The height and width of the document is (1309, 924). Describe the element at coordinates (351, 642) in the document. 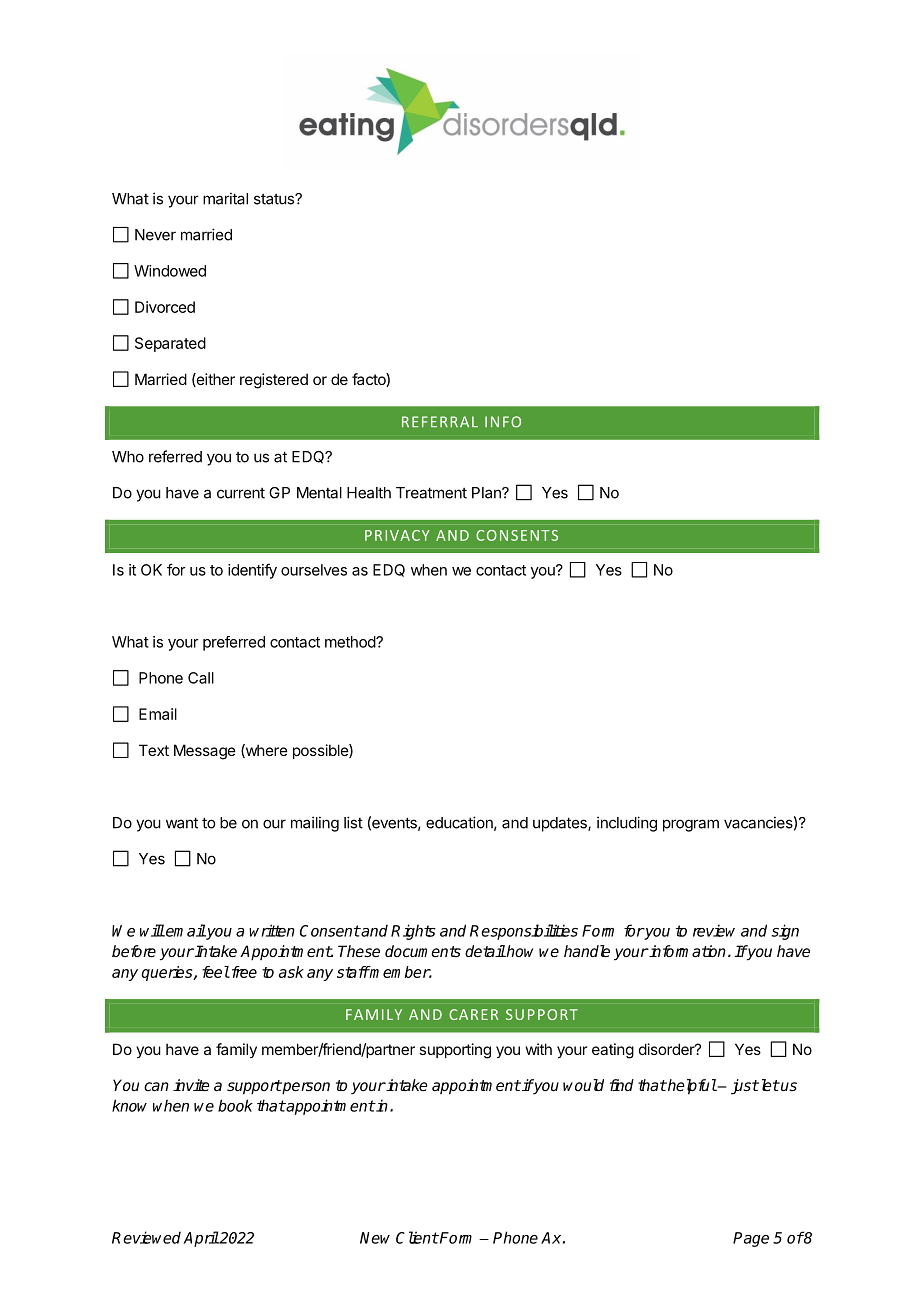

I see `method` at that location.
